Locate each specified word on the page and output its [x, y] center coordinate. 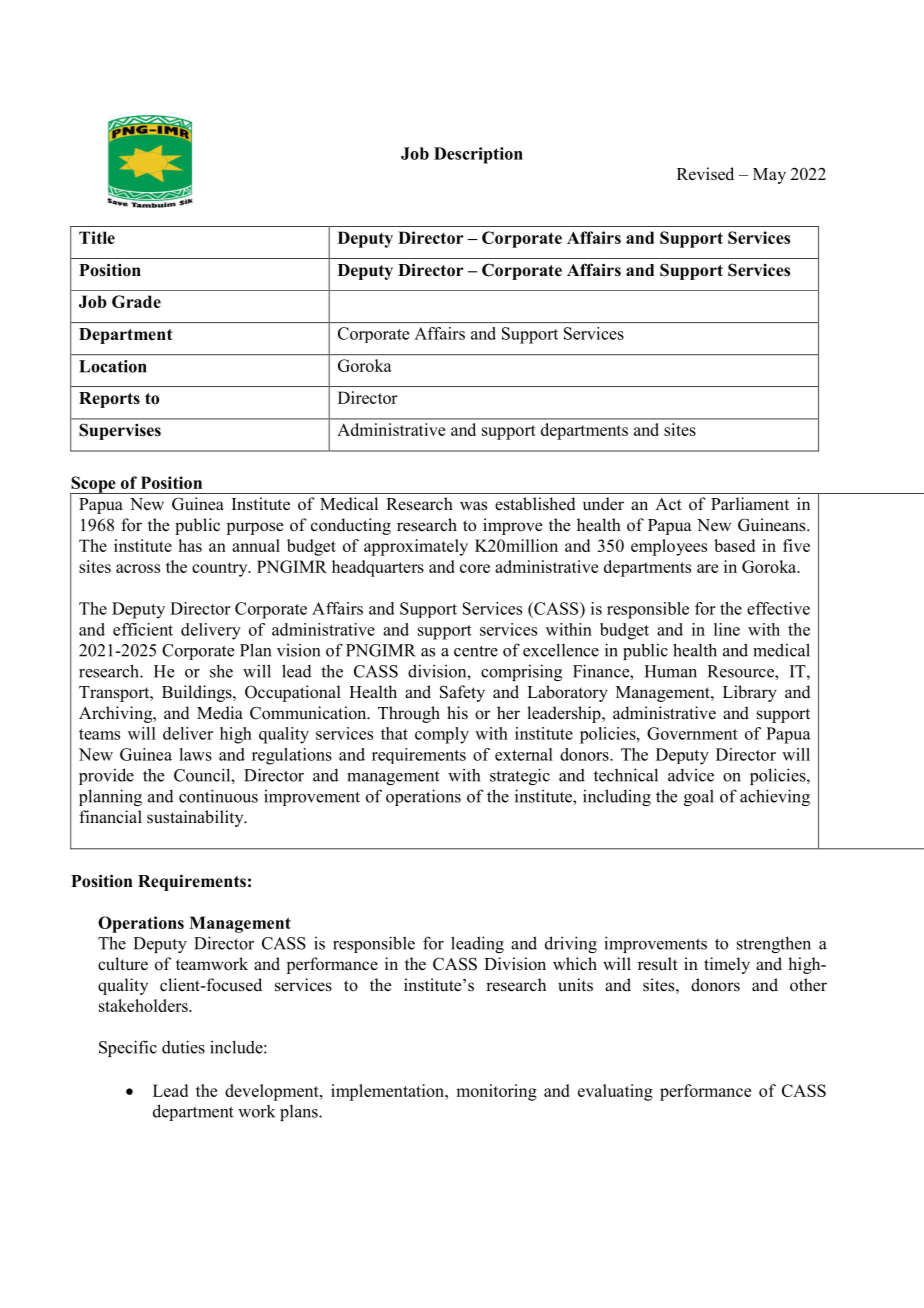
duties [183, 1047]
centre [476, 651]
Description [478, 155]
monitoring [496, 1092]
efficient [143, 629]
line [727, 629]
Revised [705, 174]
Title [97, 237]
